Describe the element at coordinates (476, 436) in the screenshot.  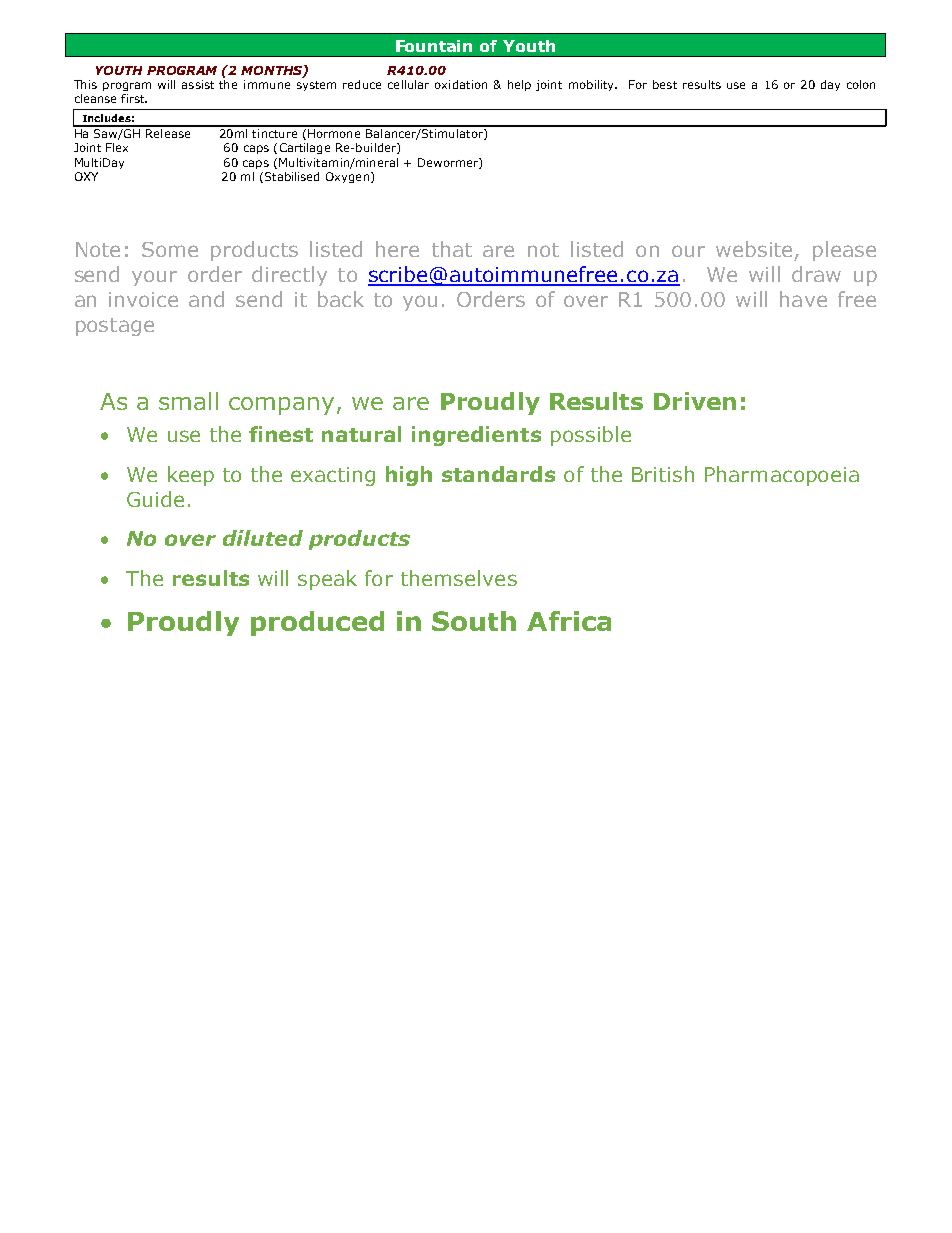
I see `ingredients` at that location.
